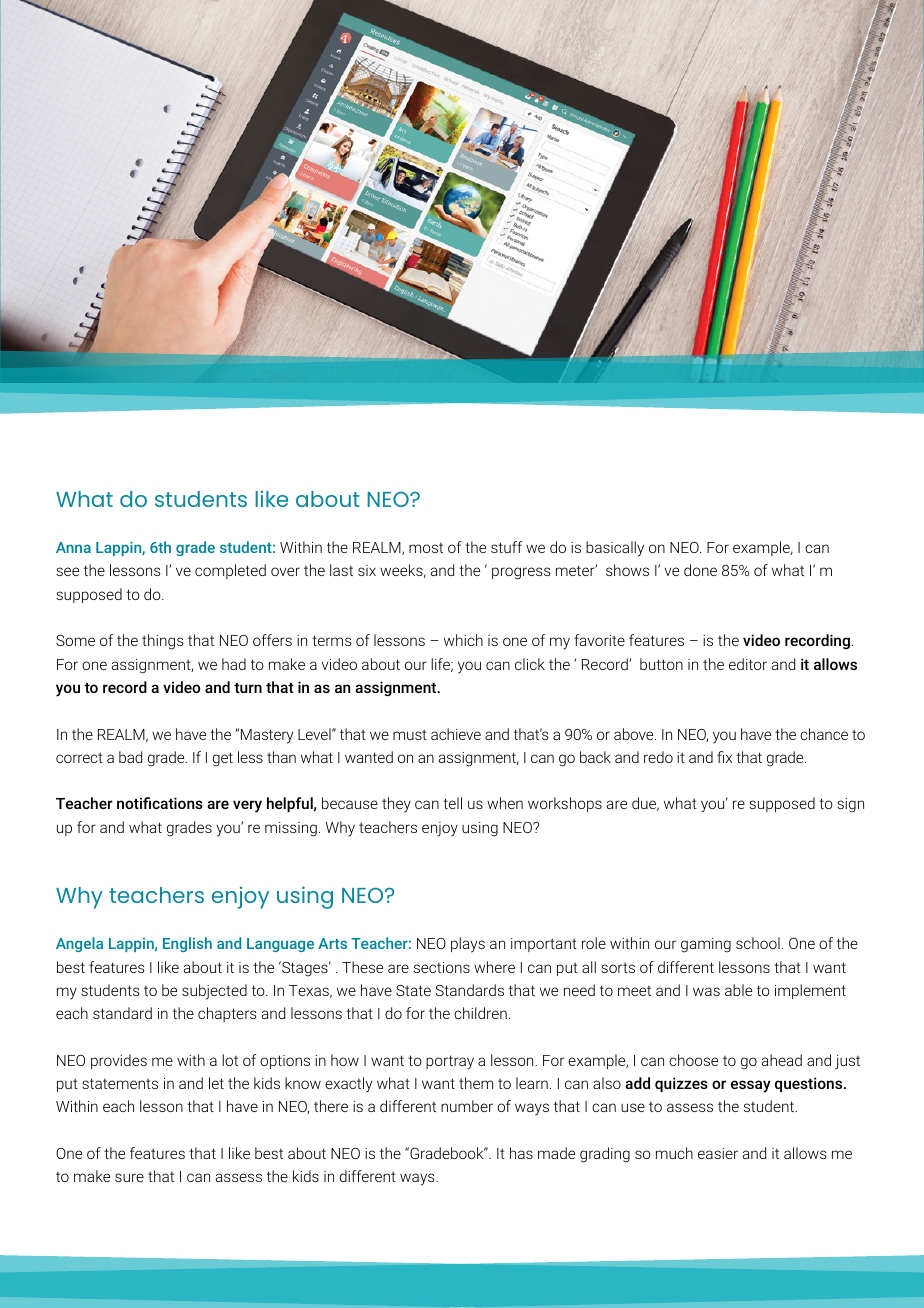 This screenshot has width=924, height=1308. Describe the element at coordinates (521, 1153) in the screenshot. I see `has` at that location.
